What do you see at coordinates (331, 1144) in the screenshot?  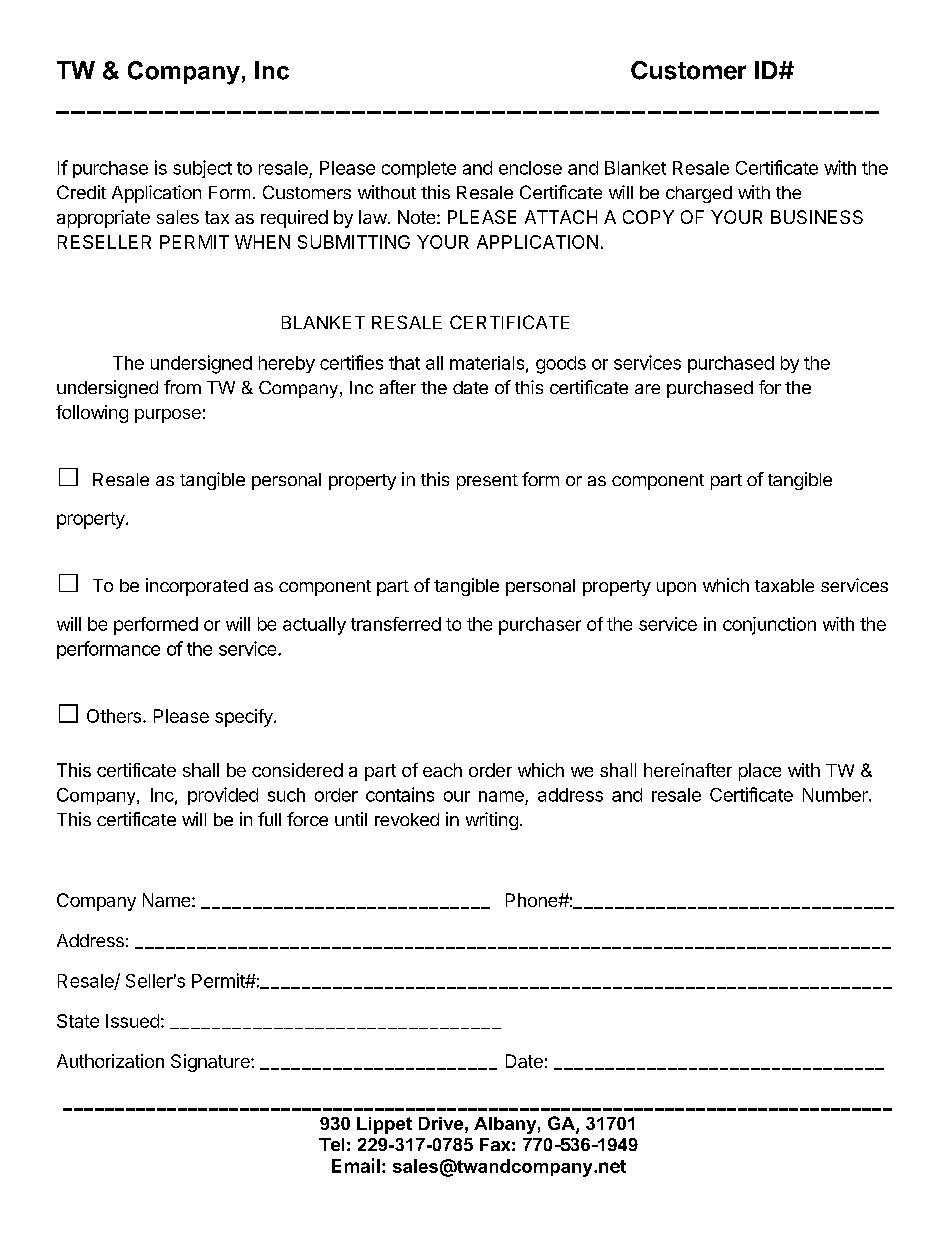 I see `Tel` at bounding box center [331, 1144].
